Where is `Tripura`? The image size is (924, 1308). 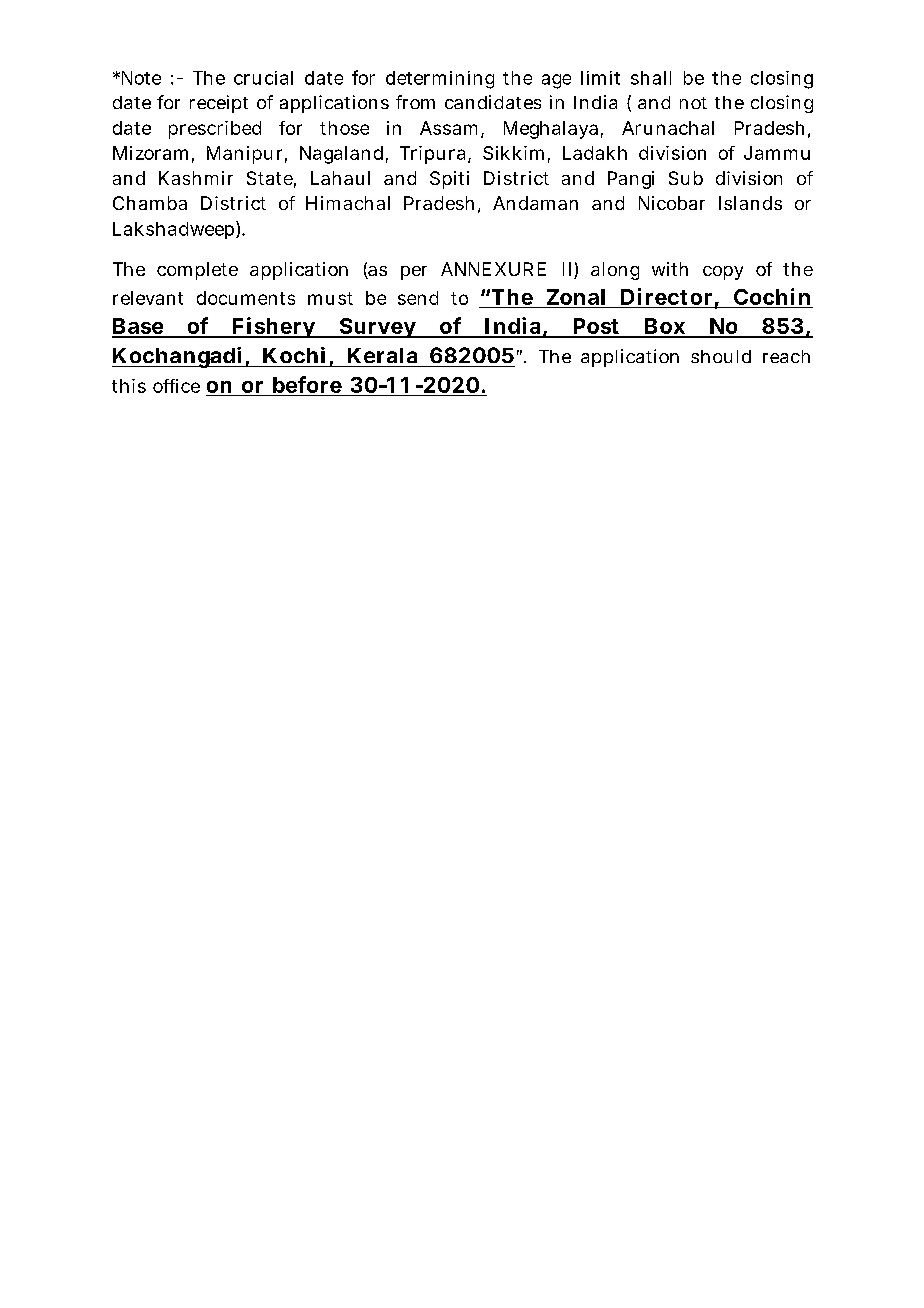
Tripura is located at coordinates (432, 155).
